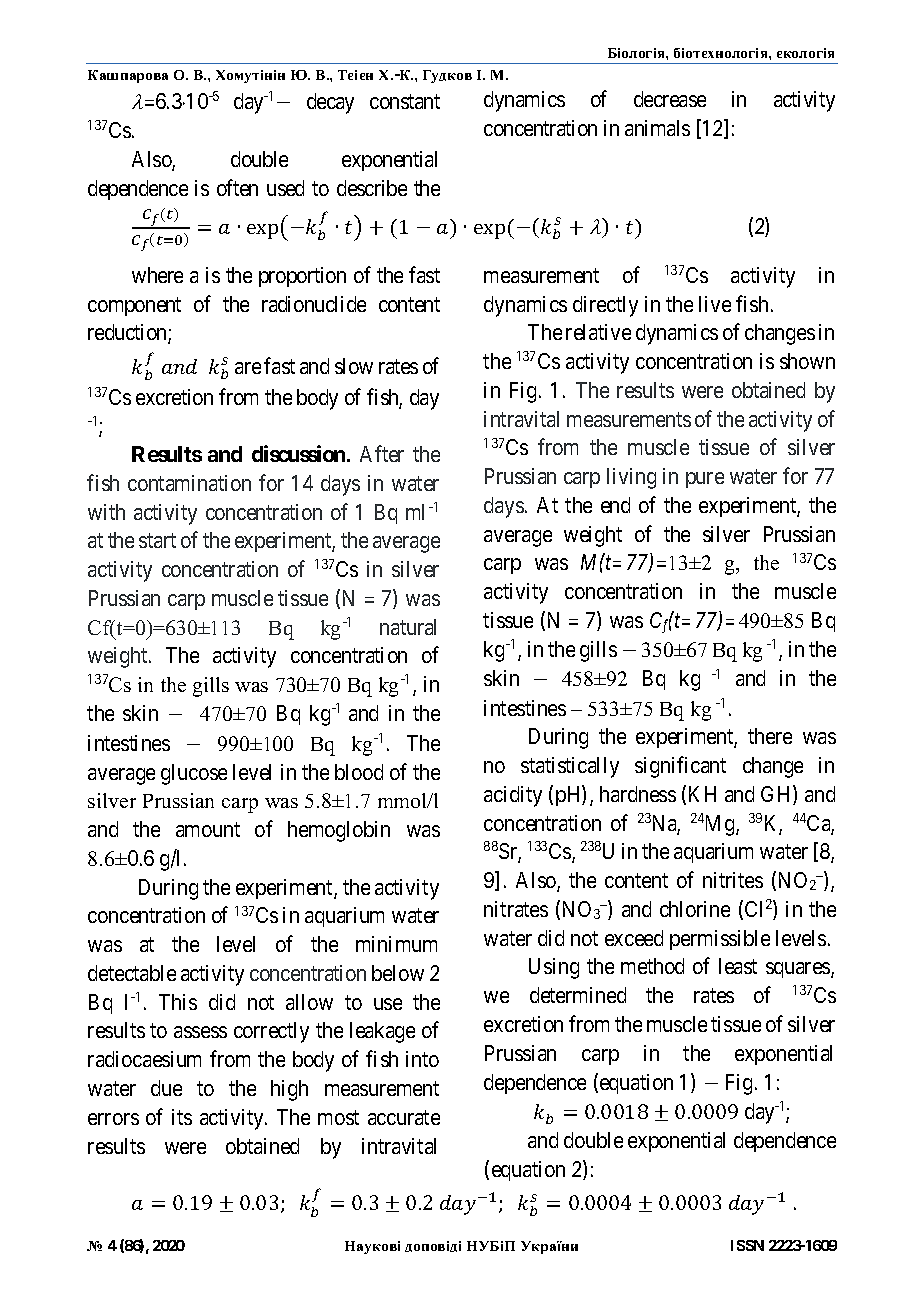  Describe the element at coordinates (405, 101) in the screenshot. I see `constant` at that location.
